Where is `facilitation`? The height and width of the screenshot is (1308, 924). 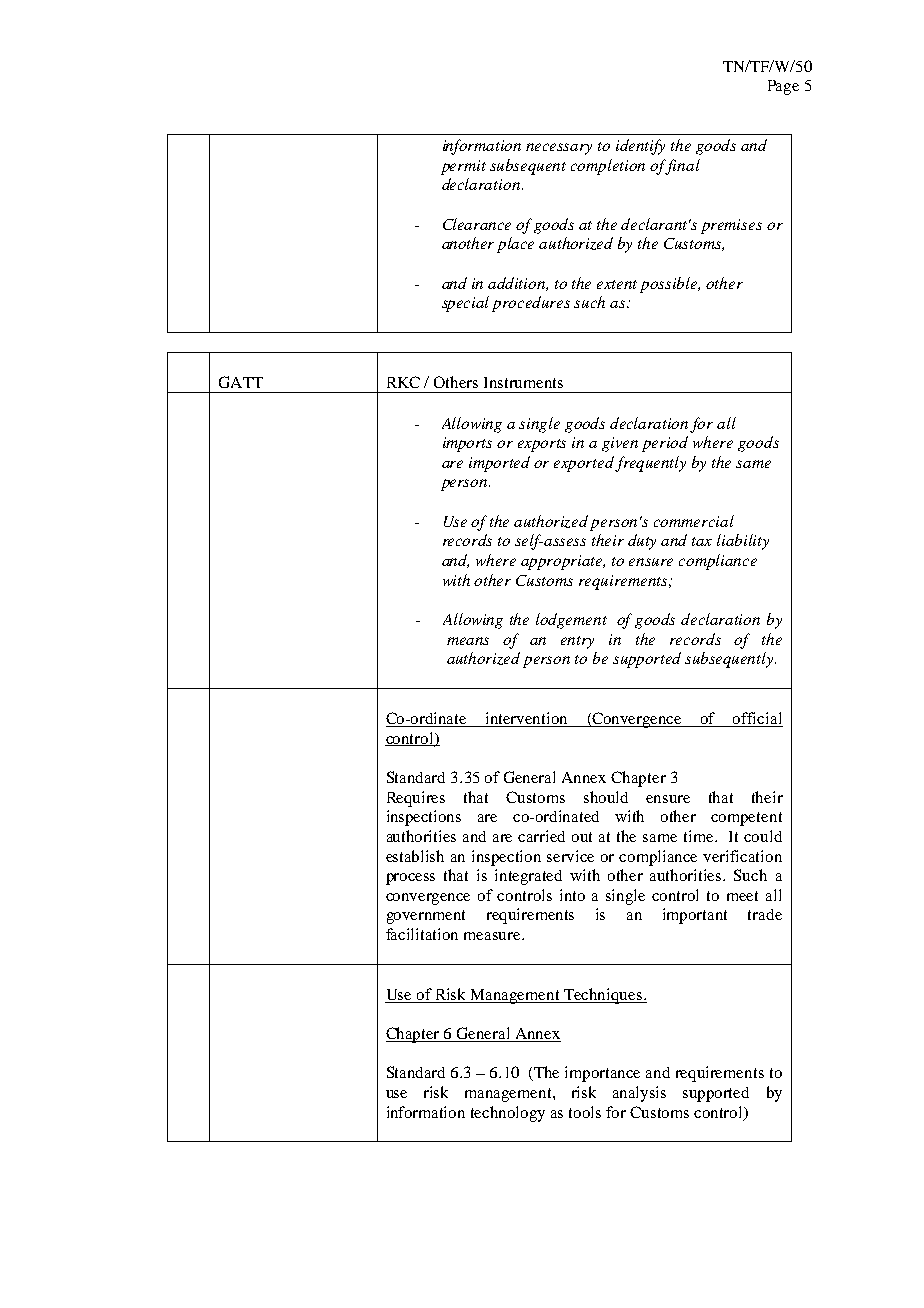
facilitation is located at coordinates (422, 934).
